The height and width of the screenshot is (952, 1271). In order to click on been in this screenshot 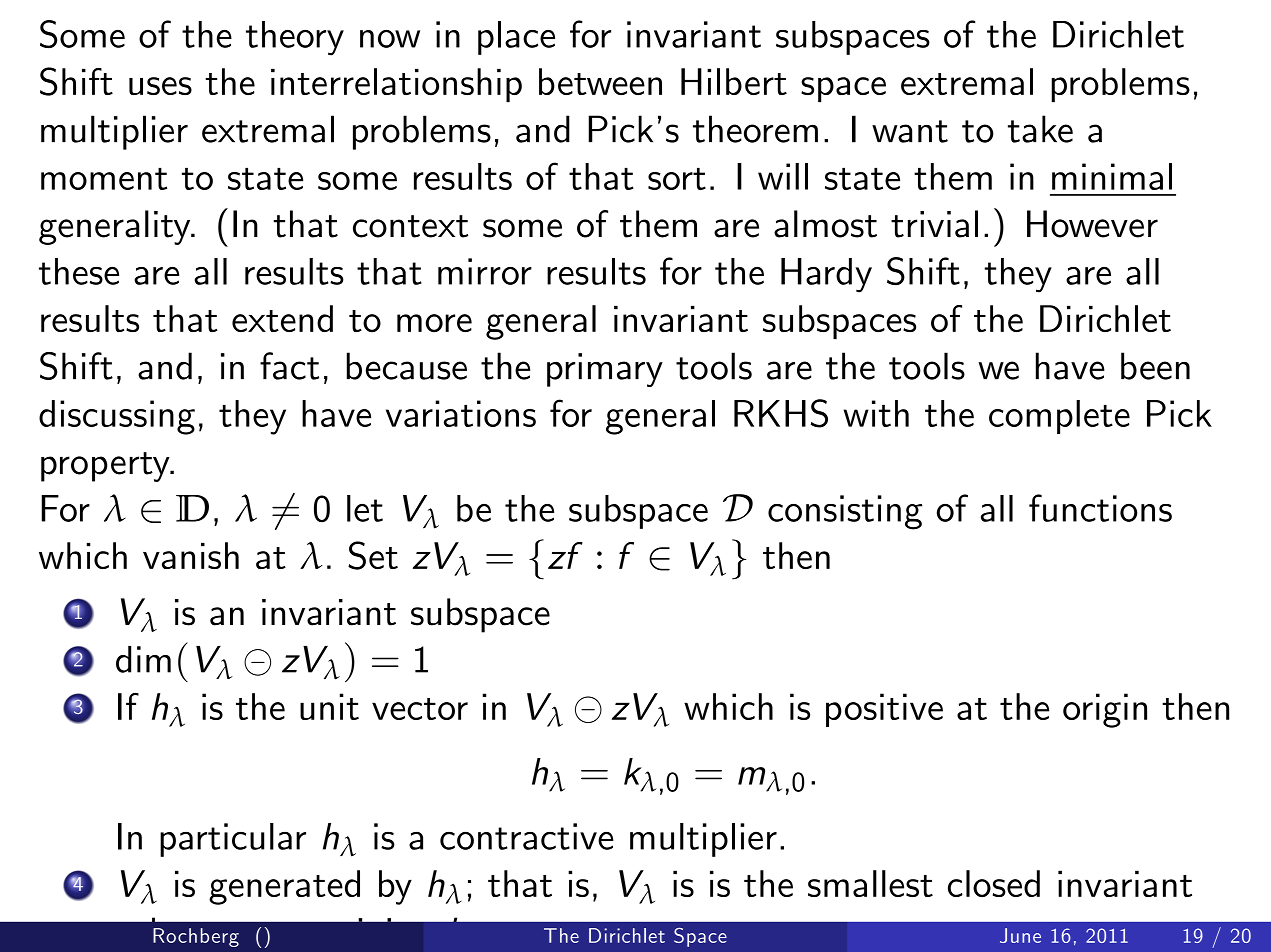, I will do `click(1155, 366)`.
